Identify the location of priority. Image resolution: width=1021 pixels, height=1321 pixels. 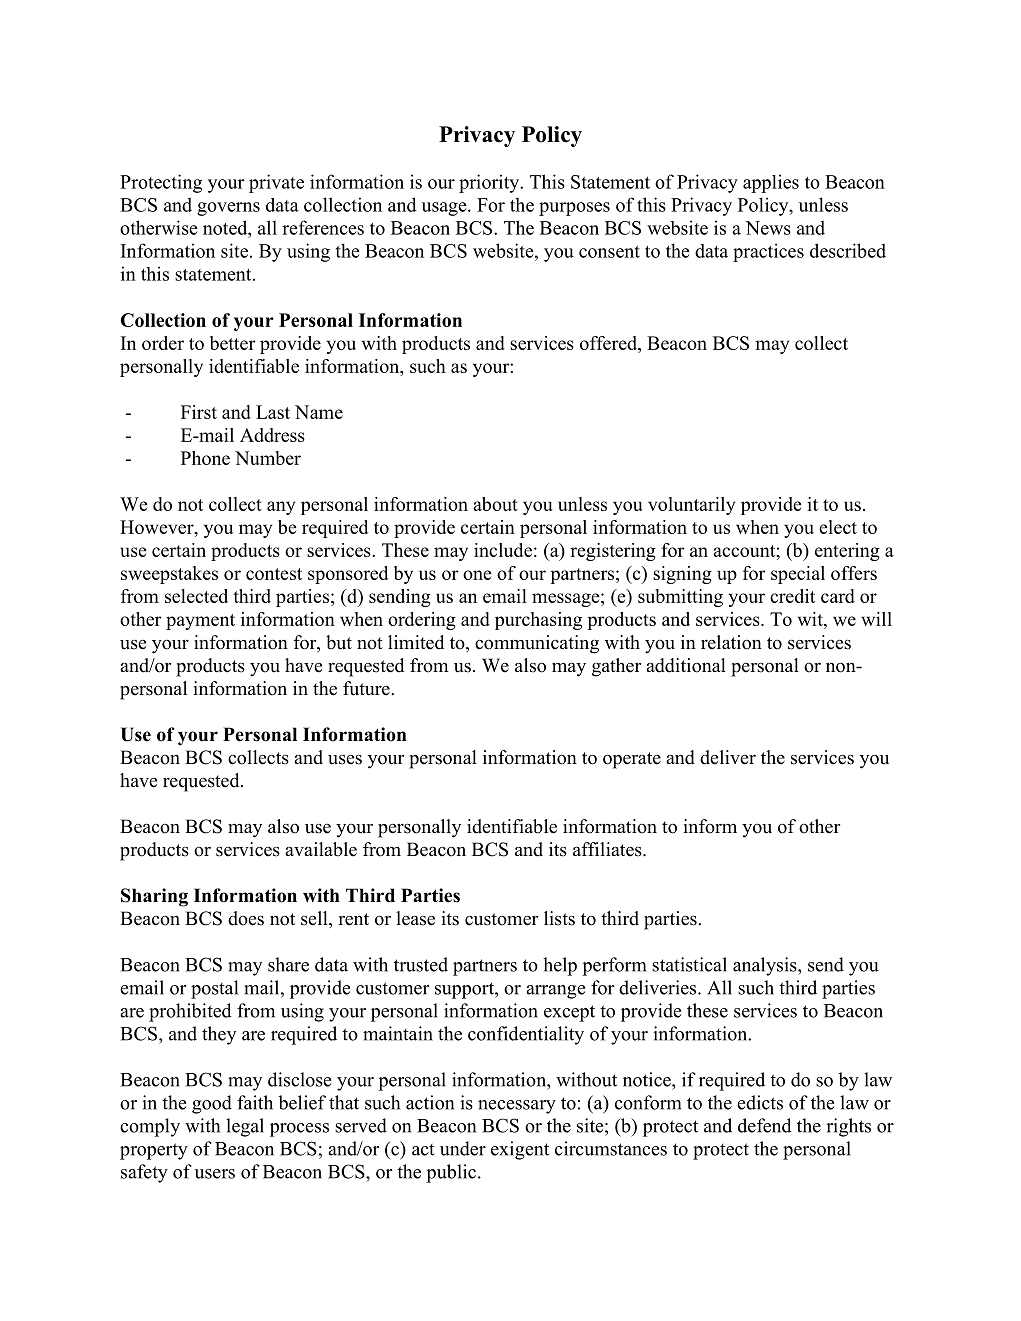
(490, 183).
